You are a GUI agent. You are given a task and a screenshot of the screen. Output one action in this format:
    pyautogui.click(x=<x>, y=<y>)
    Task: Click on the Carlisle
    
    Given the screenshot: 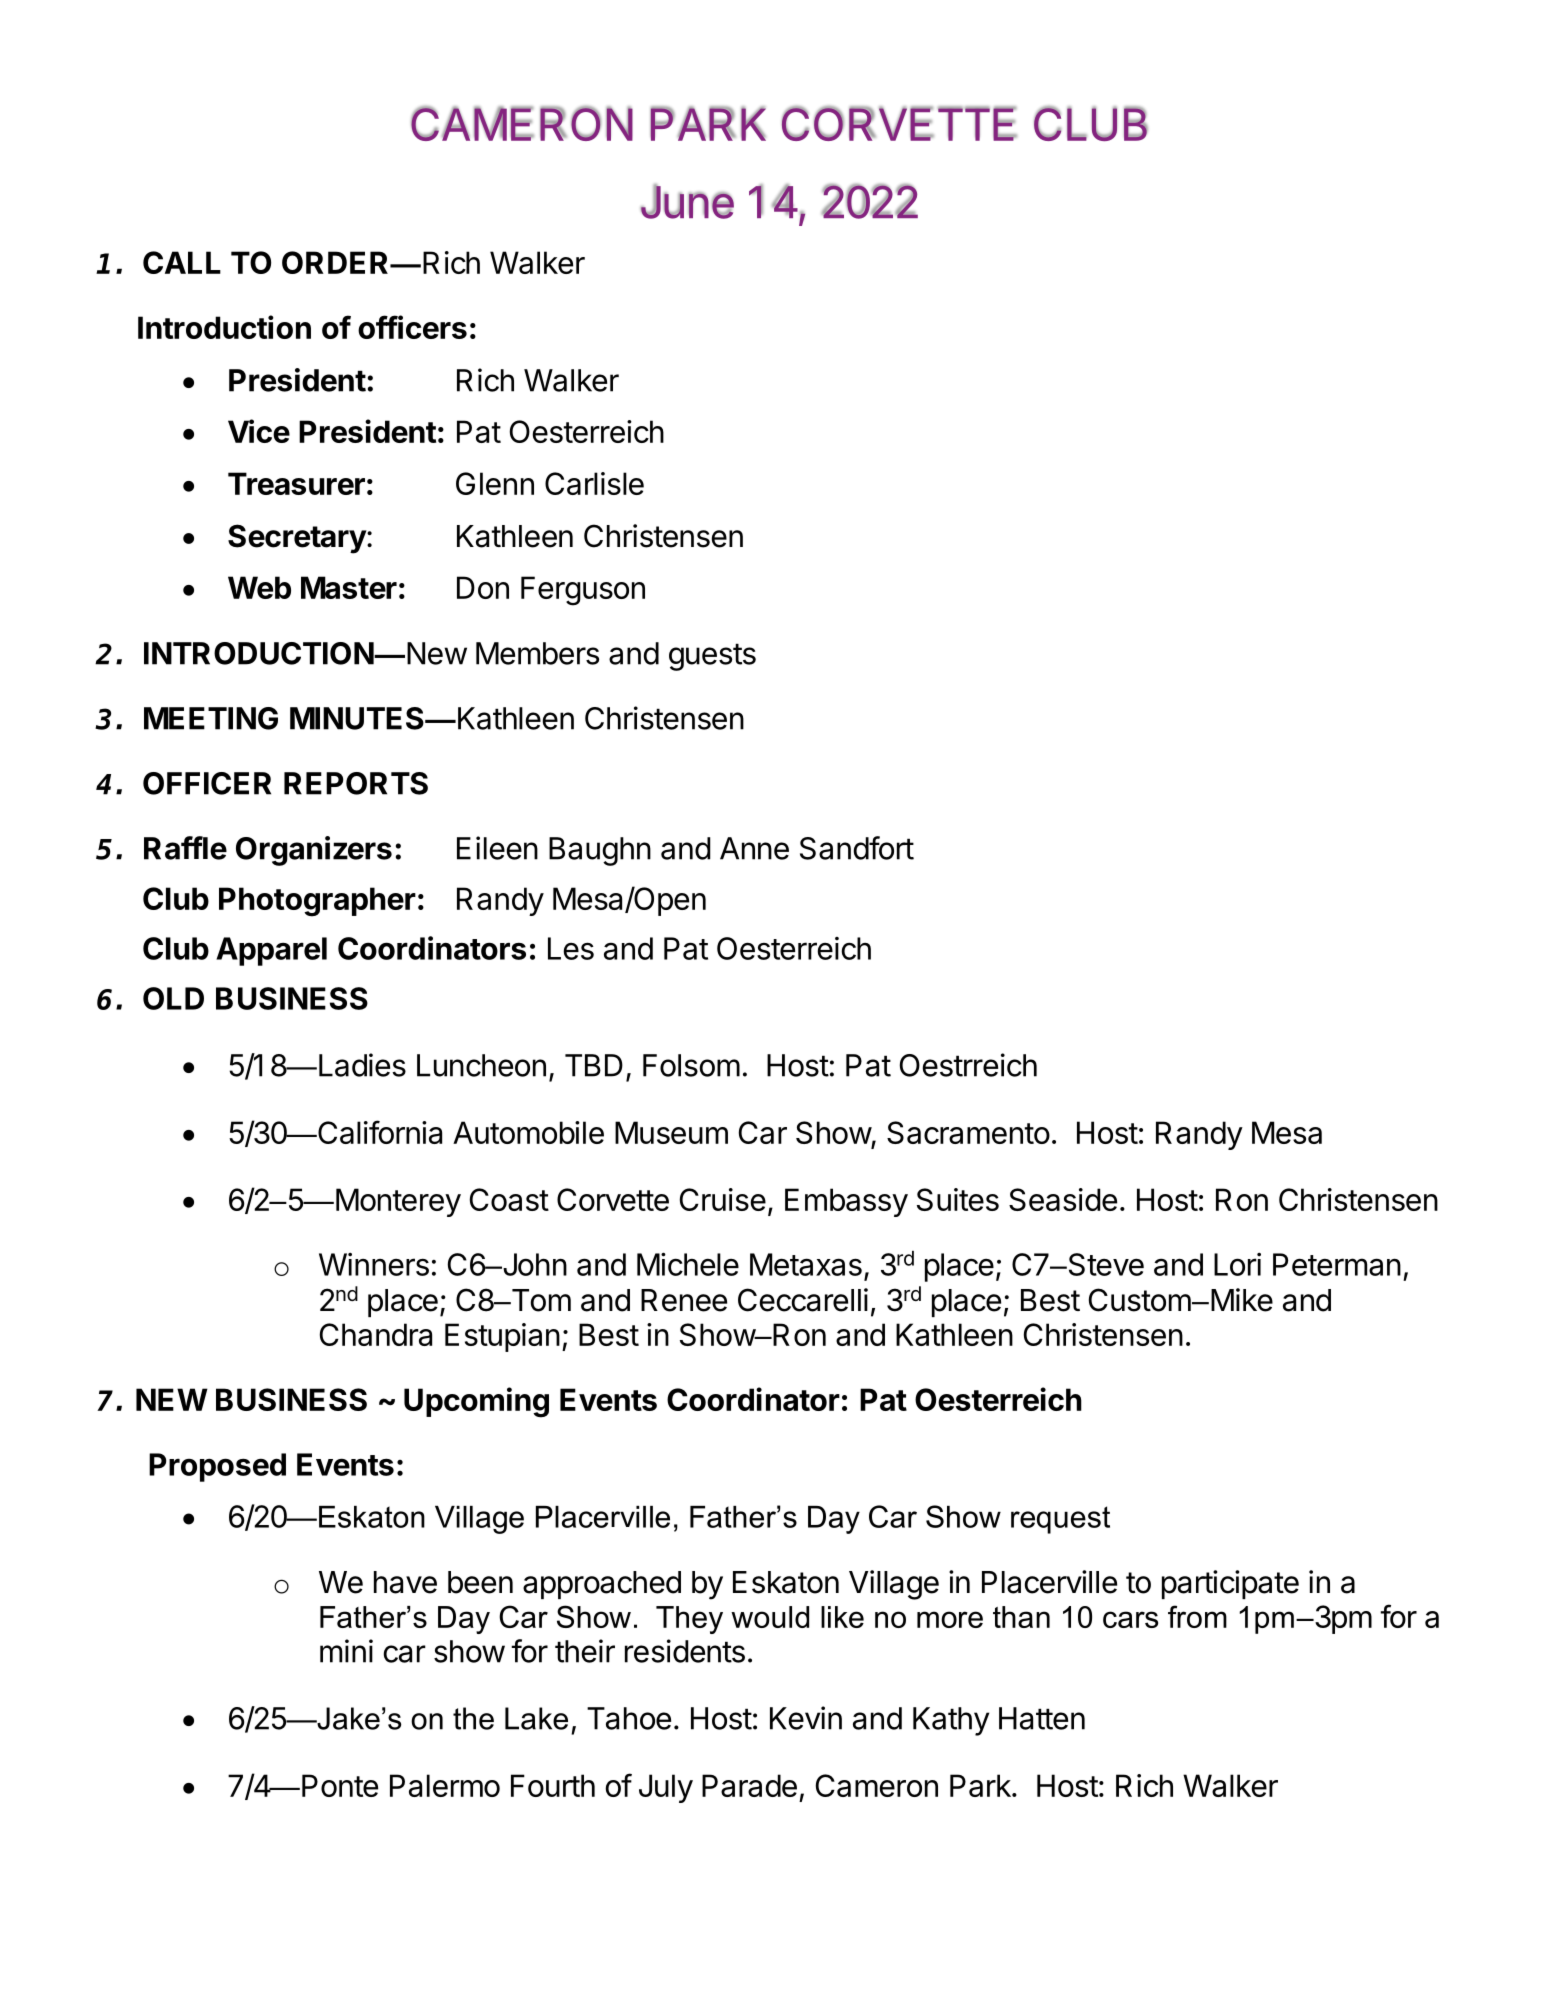 What is the action you would take?
    pyautogui.click(x=594, y=483)
